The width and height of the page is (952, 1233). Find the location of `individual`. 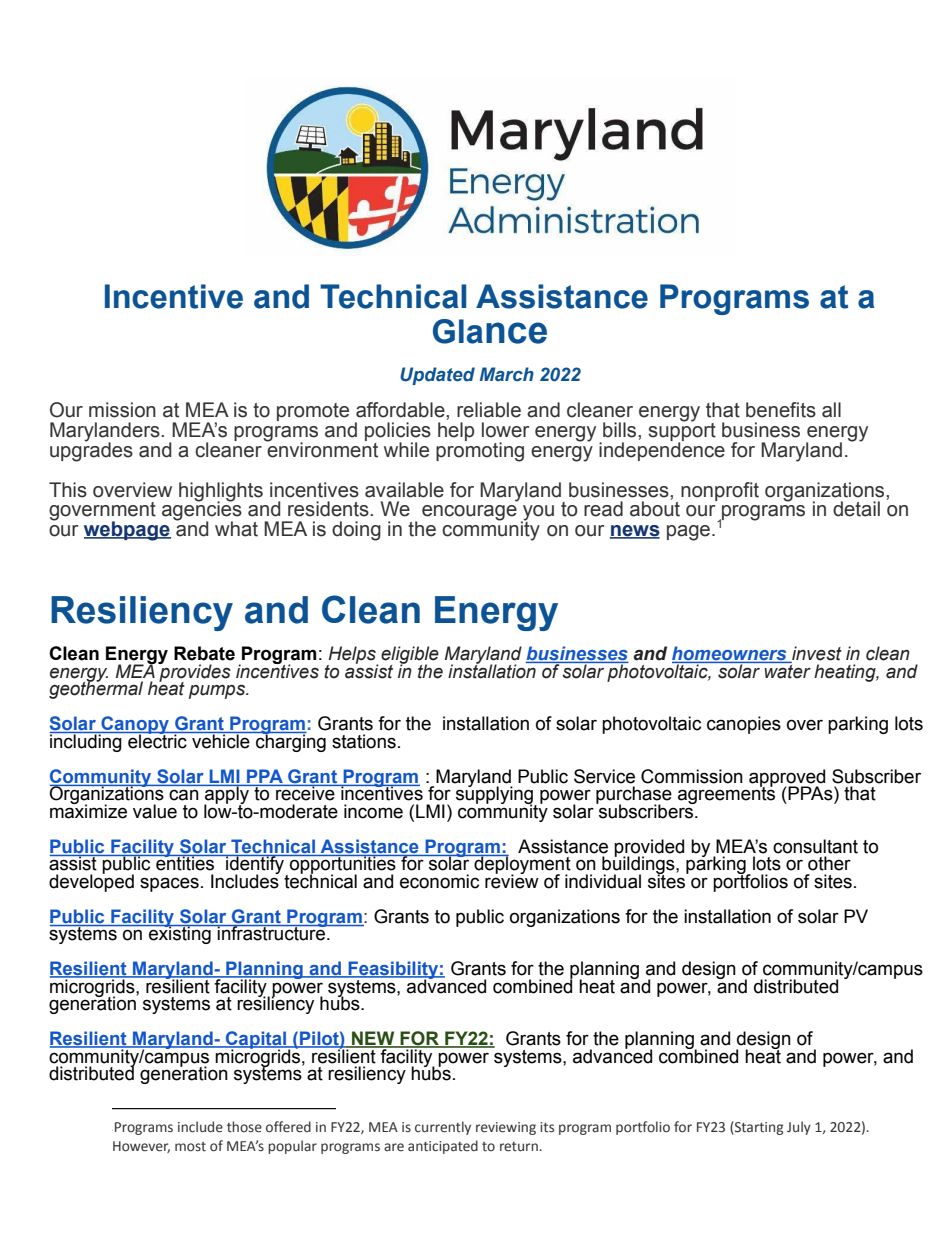

individual is located at coordinates (603, 881).
